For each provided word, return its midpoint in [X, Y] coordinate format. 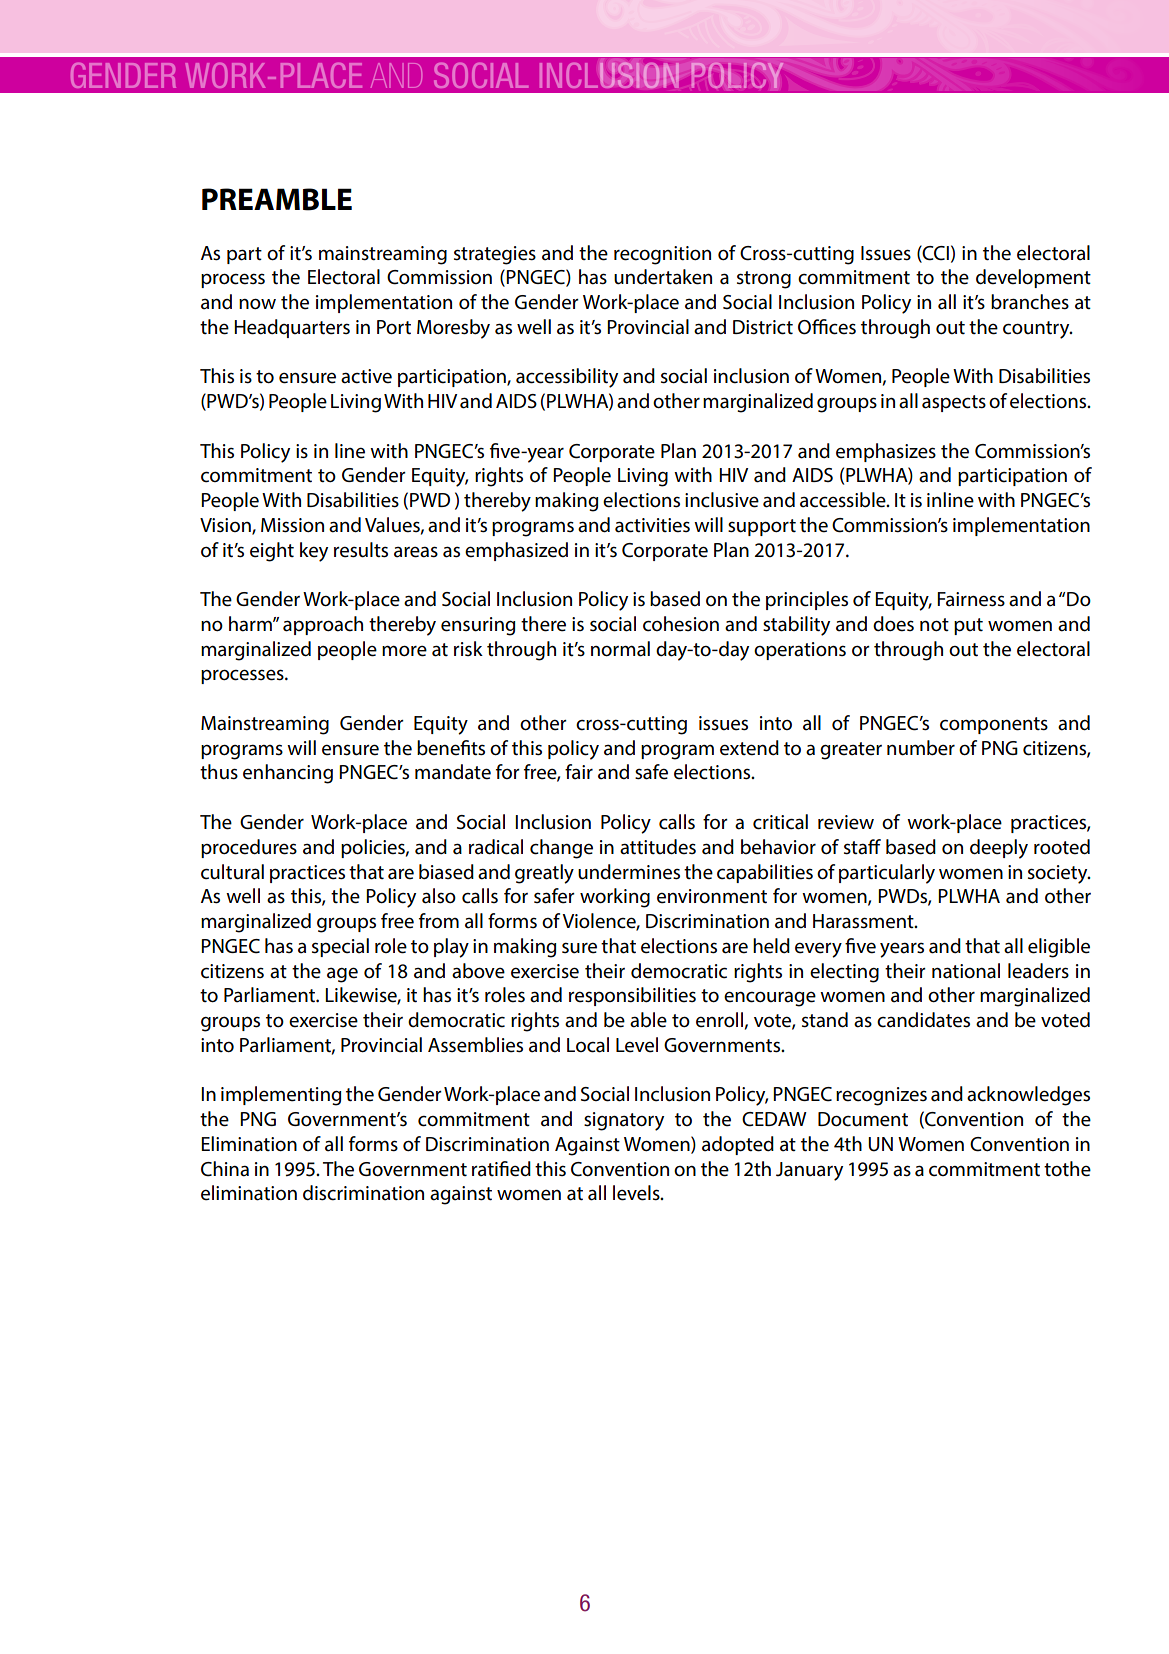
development [1033, 278]
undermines [629, 872]
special [340, 947]
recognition [662, 255]
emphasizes [886, 452]
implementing [281, 1096]
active [366, 376]
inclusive [722, 500]
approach [323, 625]
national [966, 971]
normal [620, 649]
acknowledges [1028, 1096]
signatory [624, 1121]
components [994, 725]
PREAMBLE [277, 199]
